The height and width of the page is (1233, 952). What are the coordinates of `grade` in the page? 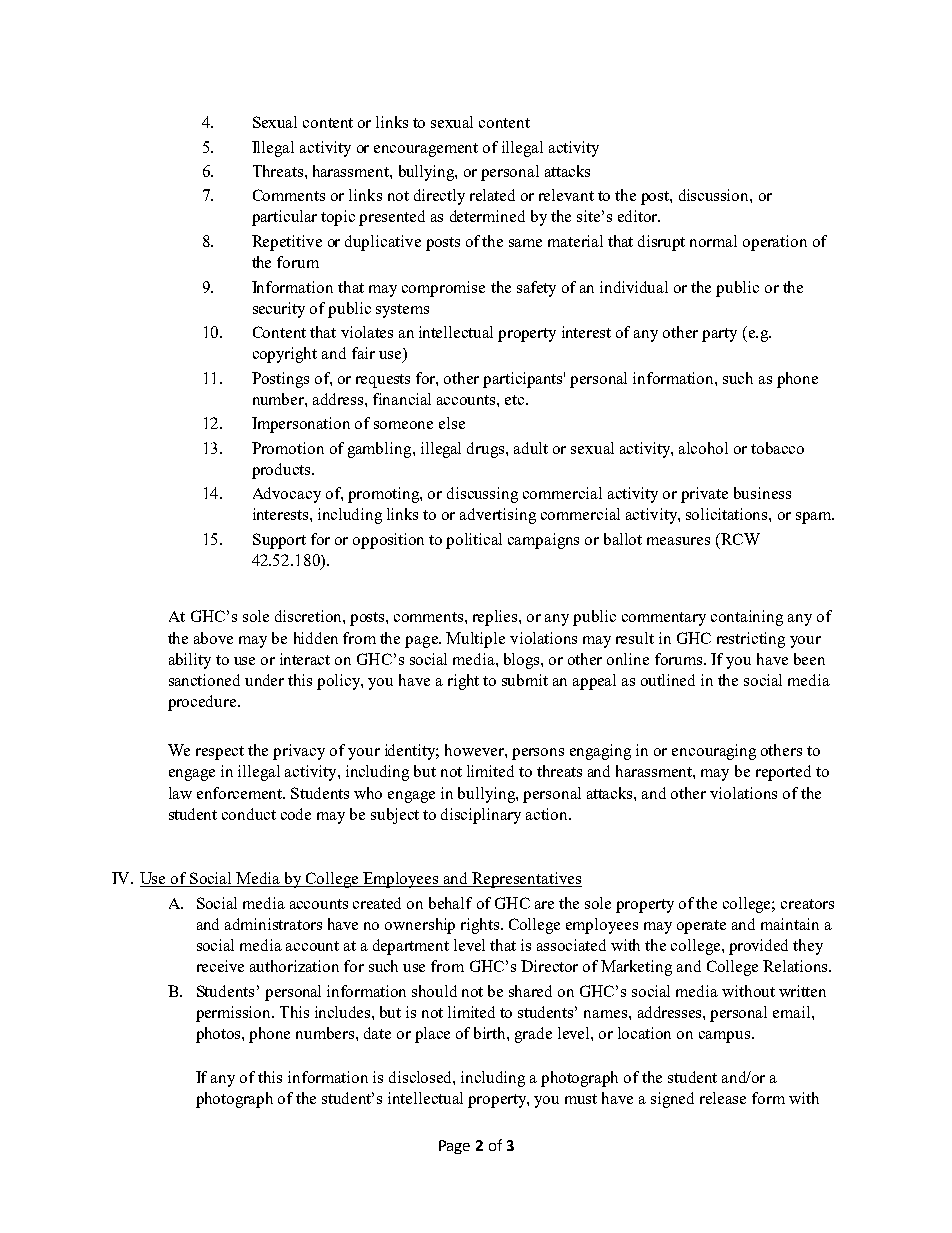 It's located at (533, 1035).
